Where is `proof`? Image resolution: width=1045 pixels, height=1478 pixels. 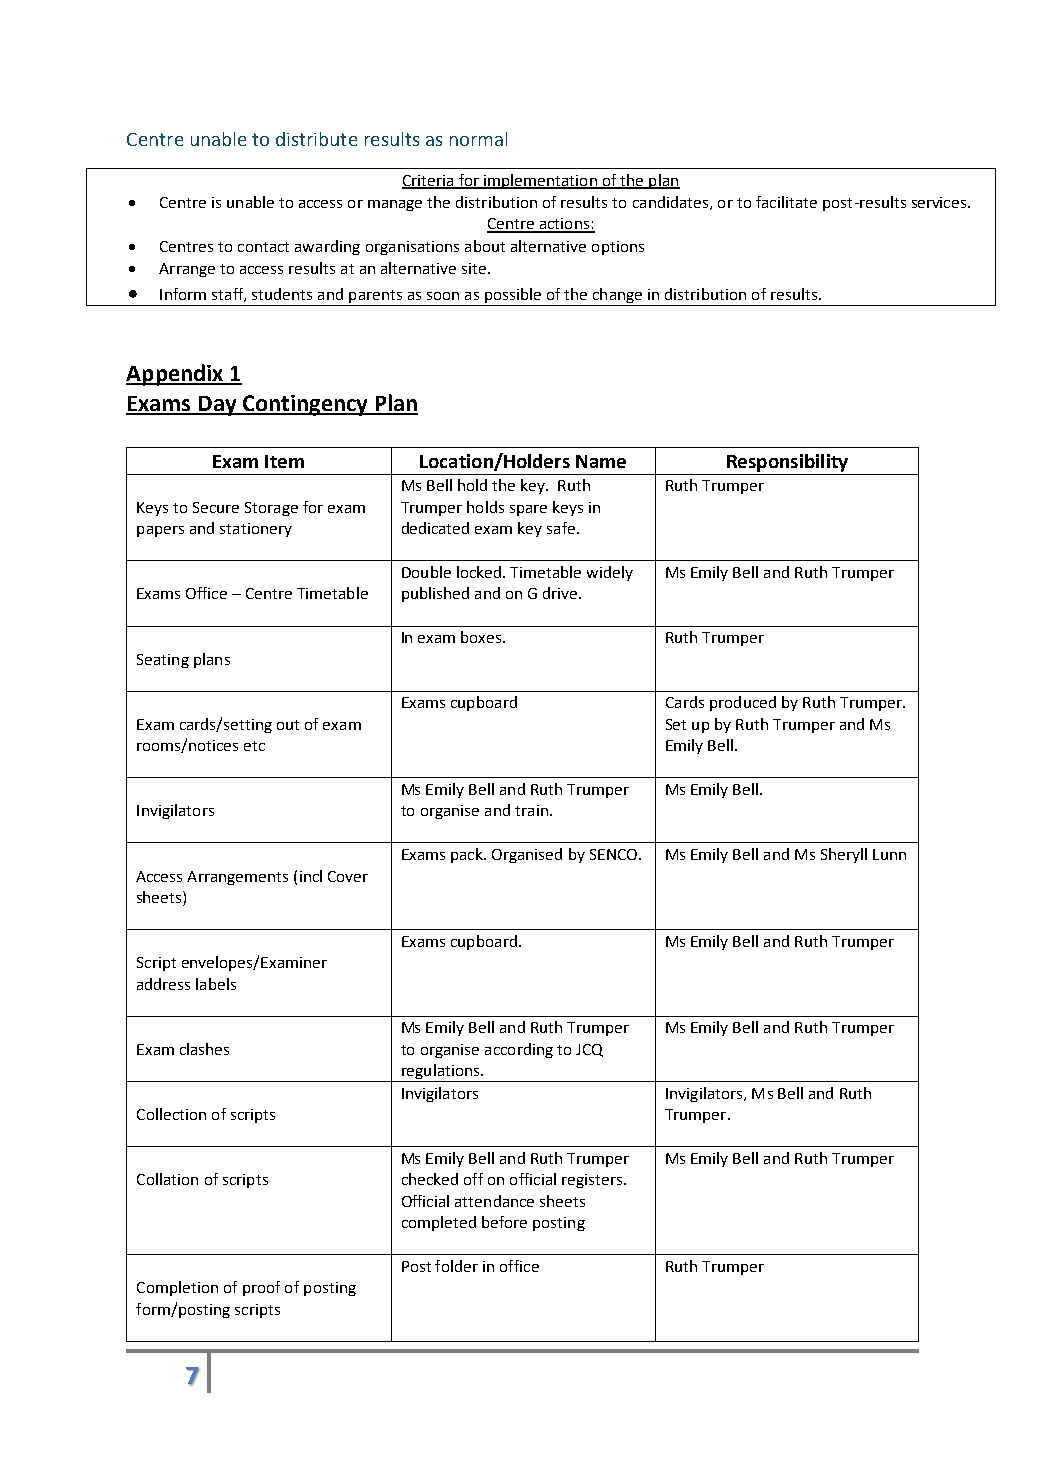 proof is located at coordinates (261, 1288).
